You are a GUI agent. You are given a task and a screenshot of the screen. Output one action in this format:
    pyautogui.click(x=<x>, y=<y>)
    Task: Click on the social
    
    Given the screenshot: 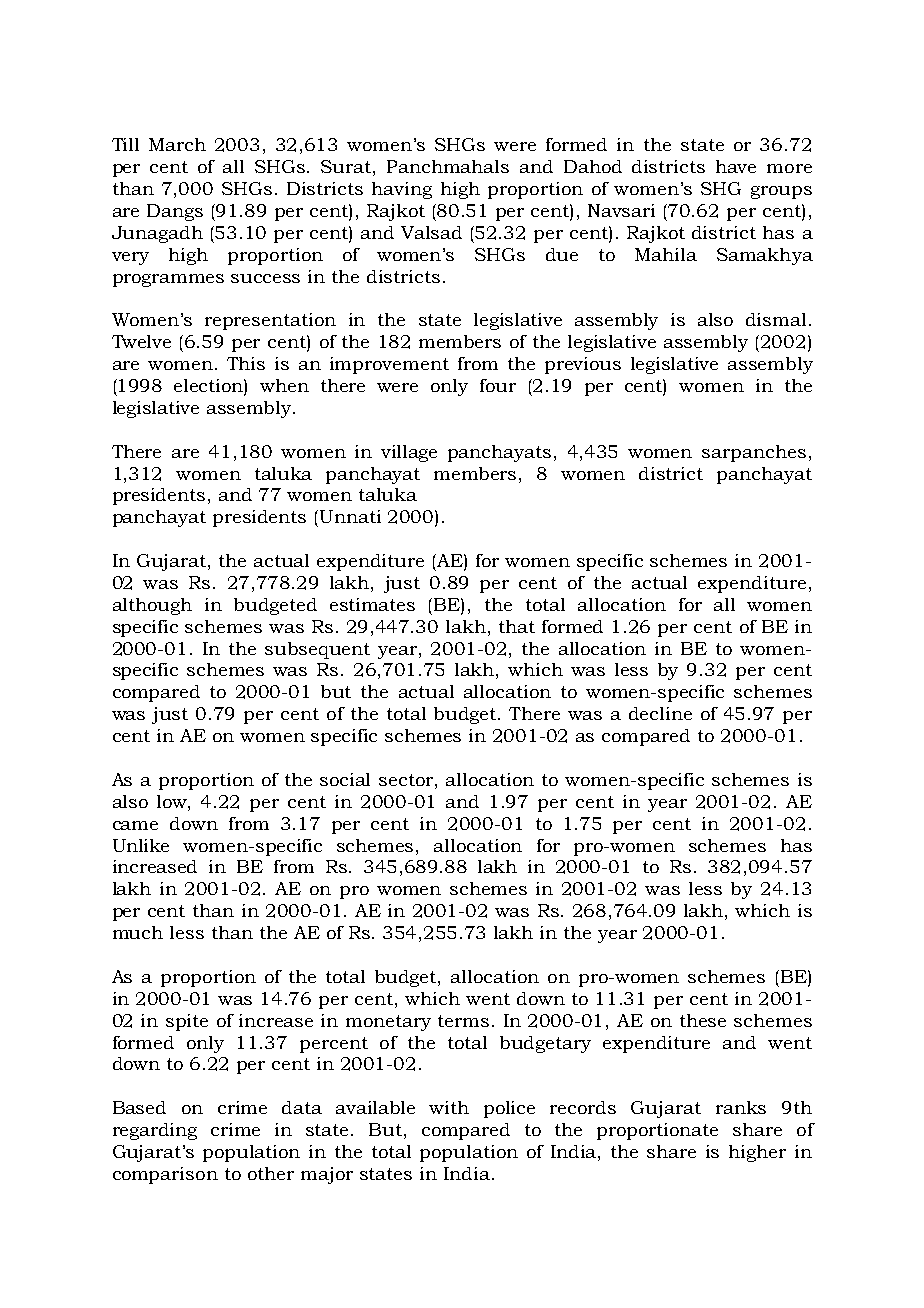 What is the action you would take?
    pyautogui.click(x=345, y=779)
